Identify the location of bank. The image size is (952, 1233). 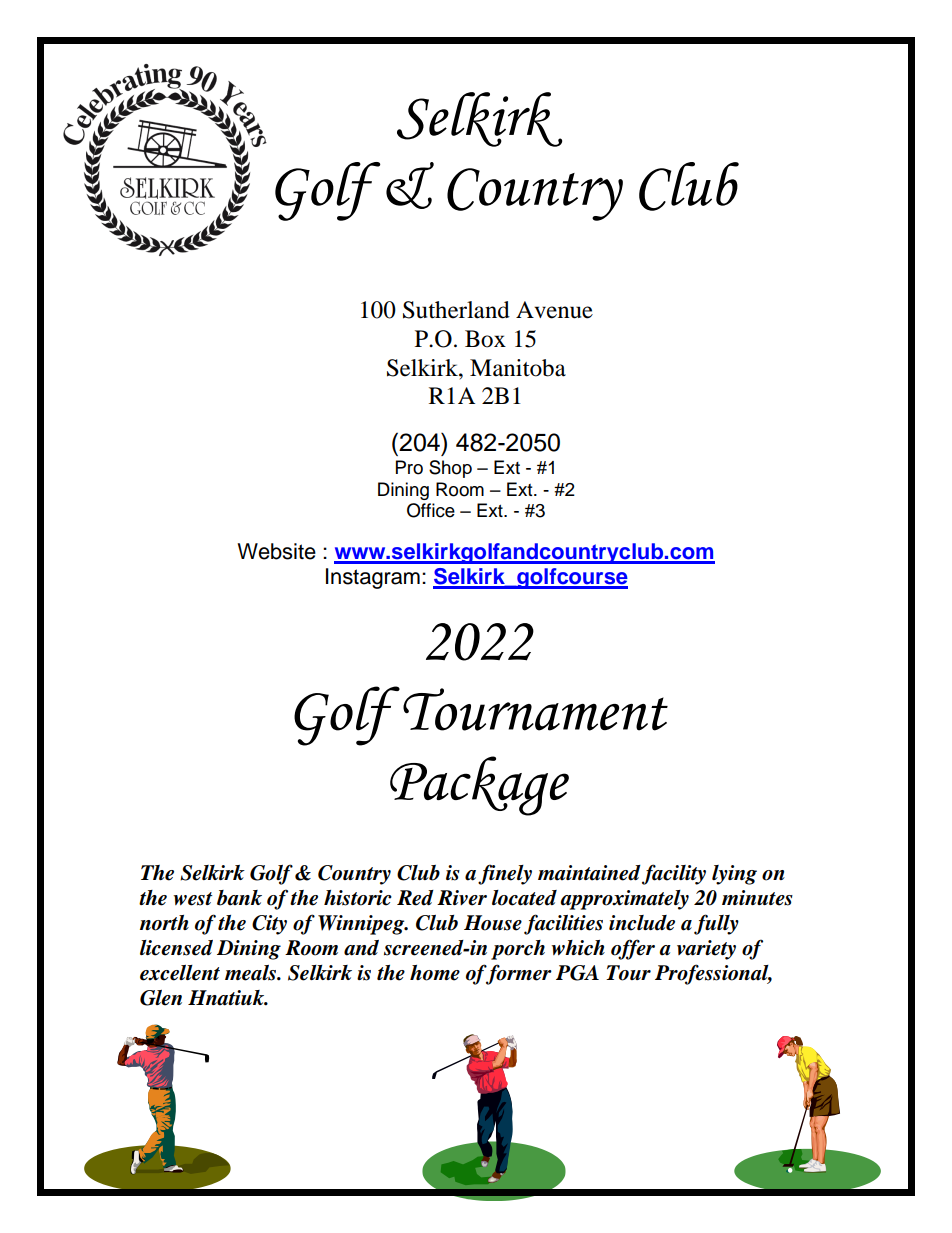
(239, 898).
